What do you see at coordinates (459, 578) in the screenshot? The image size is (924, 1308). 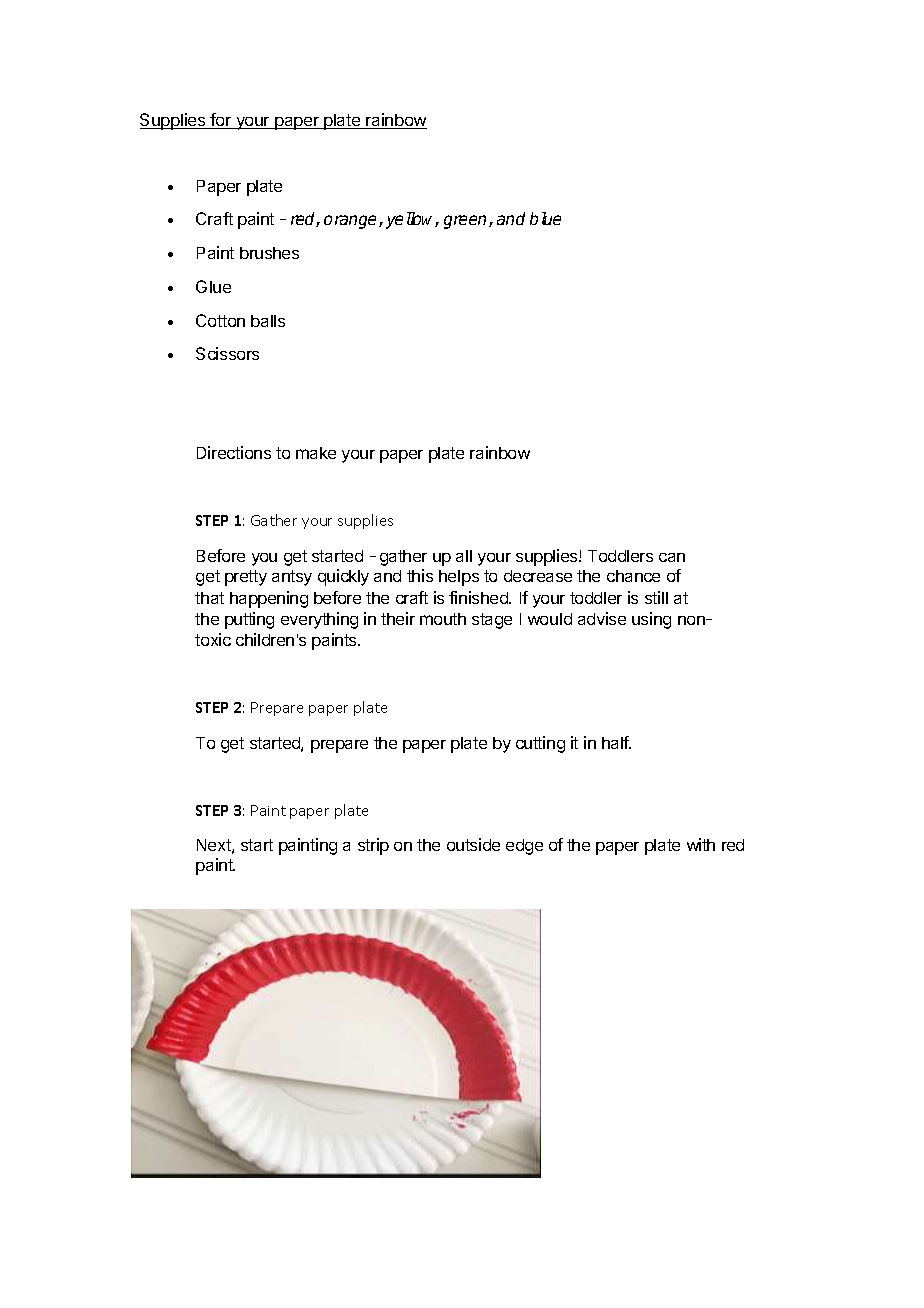 I see `helps` at bounding box center [459, 578].
